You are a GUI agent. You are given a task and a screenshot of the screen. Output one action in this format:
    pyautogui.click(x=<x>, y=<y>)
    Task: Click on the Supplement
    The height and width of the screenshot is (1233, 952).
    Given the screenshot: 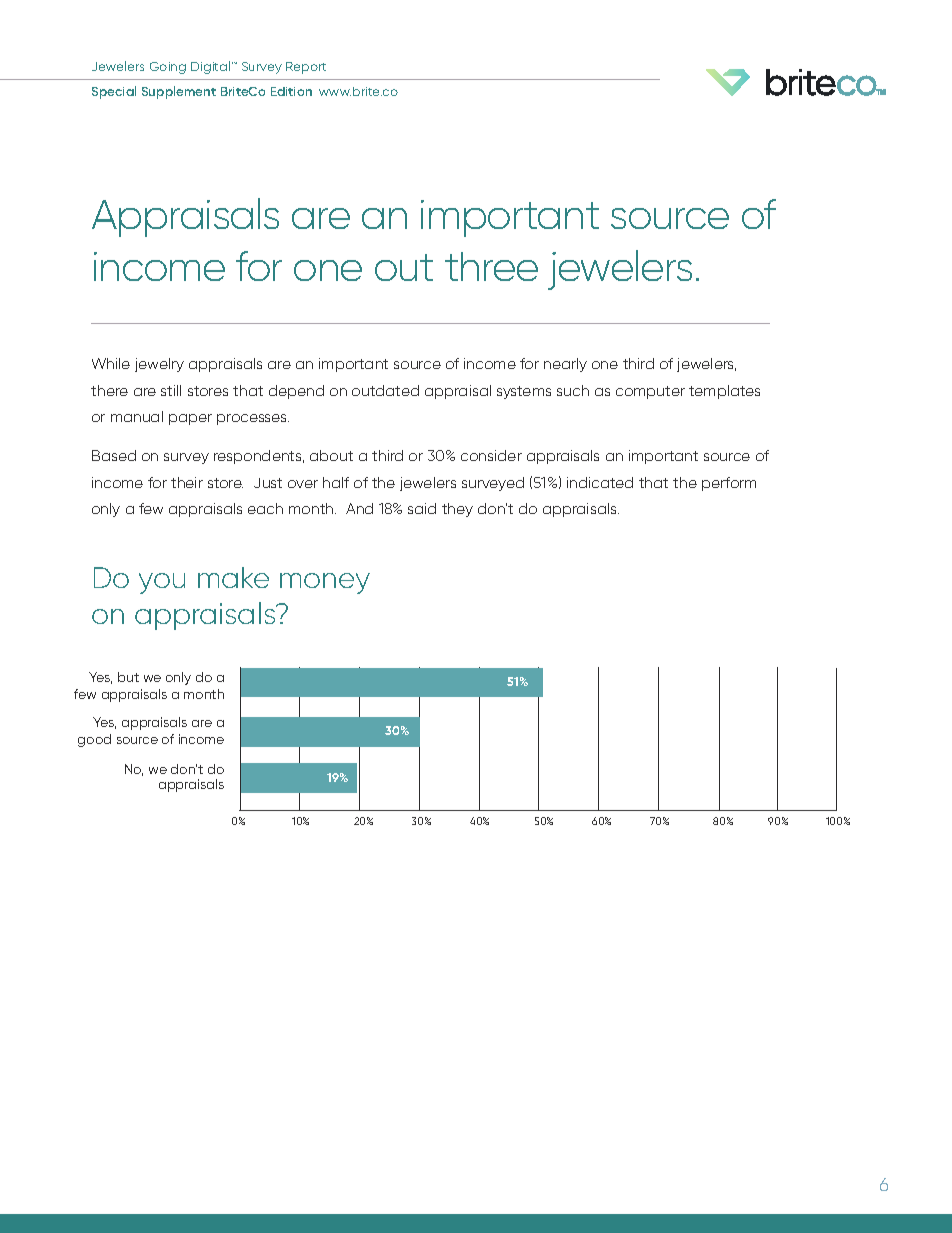 What is the action you would take?
    pyautogui.click(x=179, y=92)
